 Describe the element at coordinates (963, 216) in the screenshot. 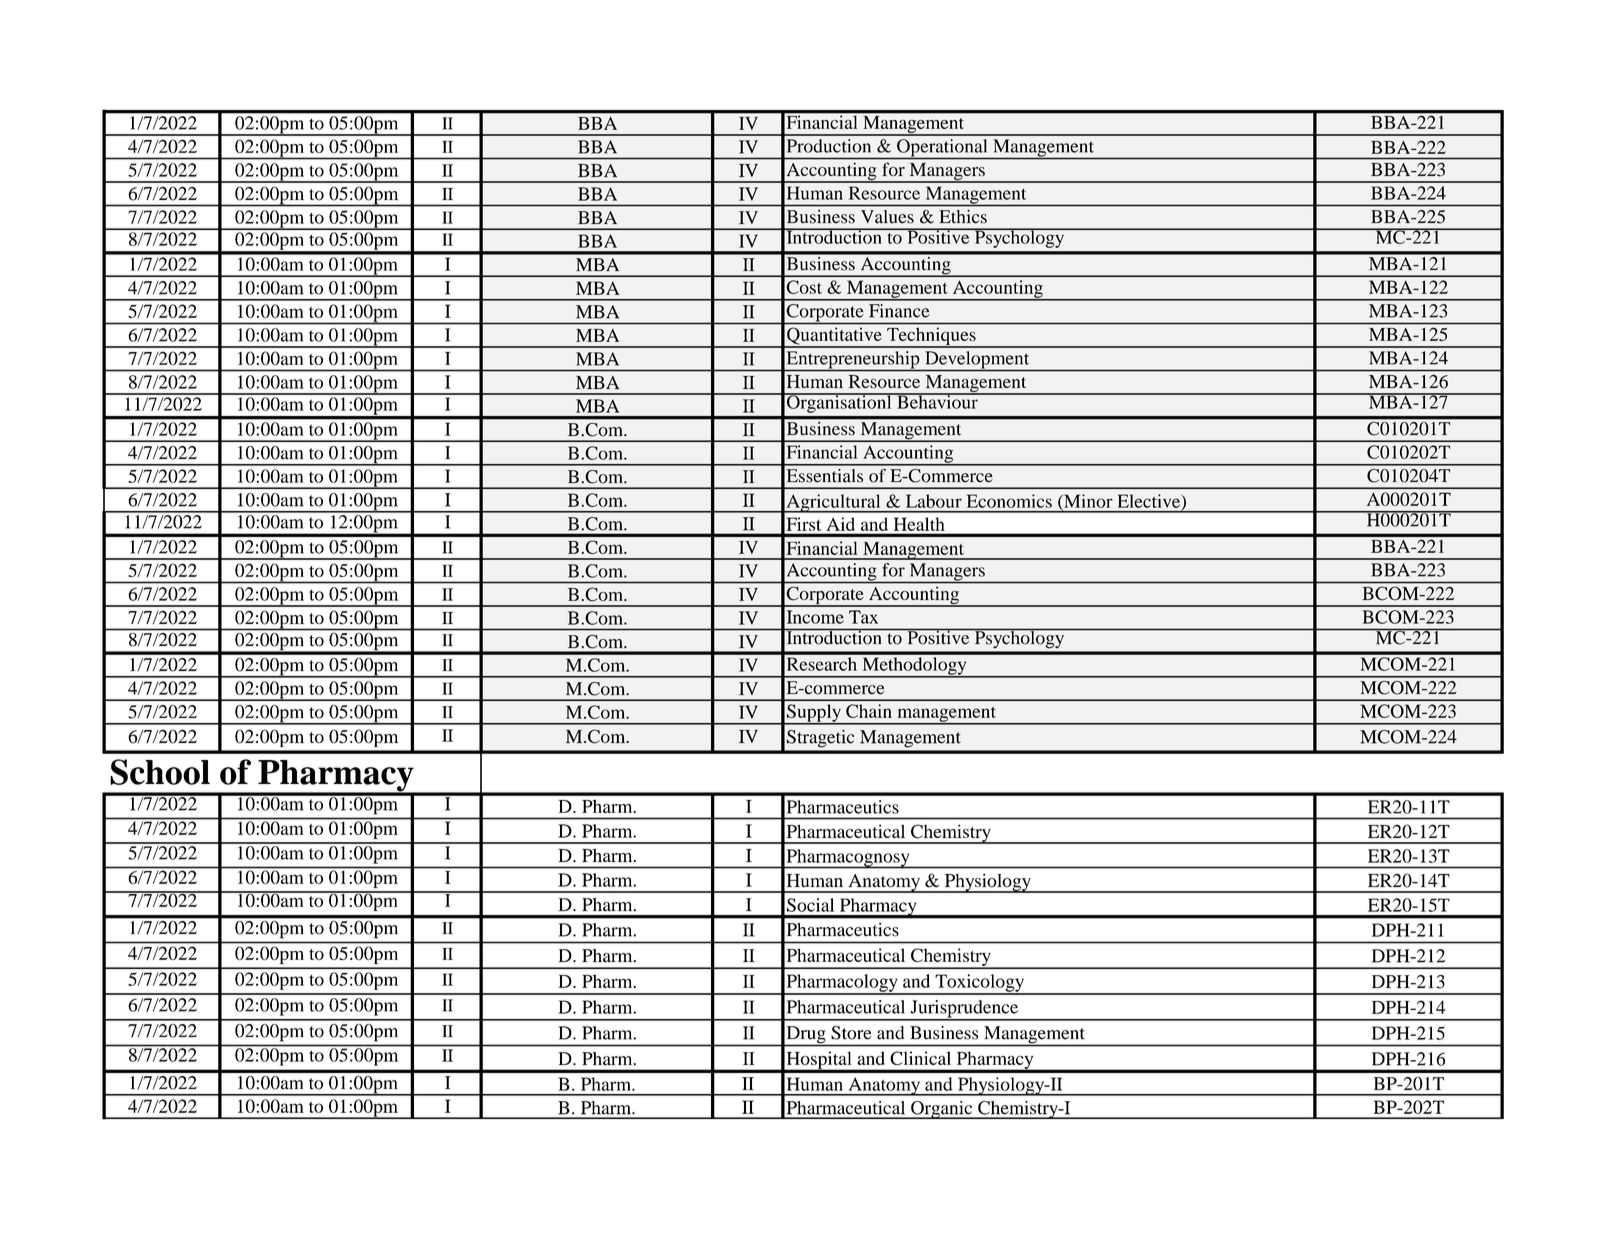

I see `Ethics` at that location.
